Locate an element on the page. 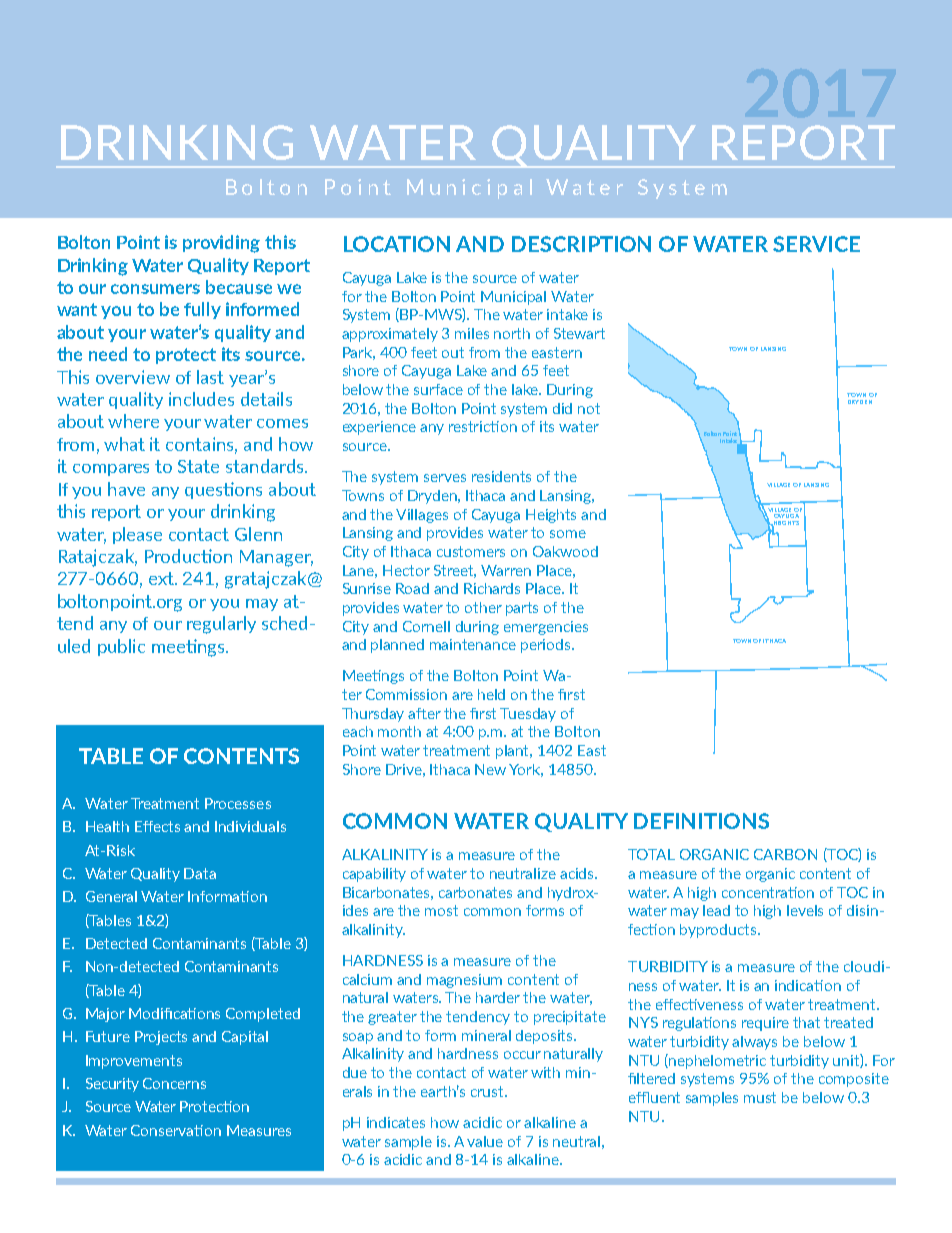 This document has width=952, height=1233. State is located at coordinates (198, 466).
